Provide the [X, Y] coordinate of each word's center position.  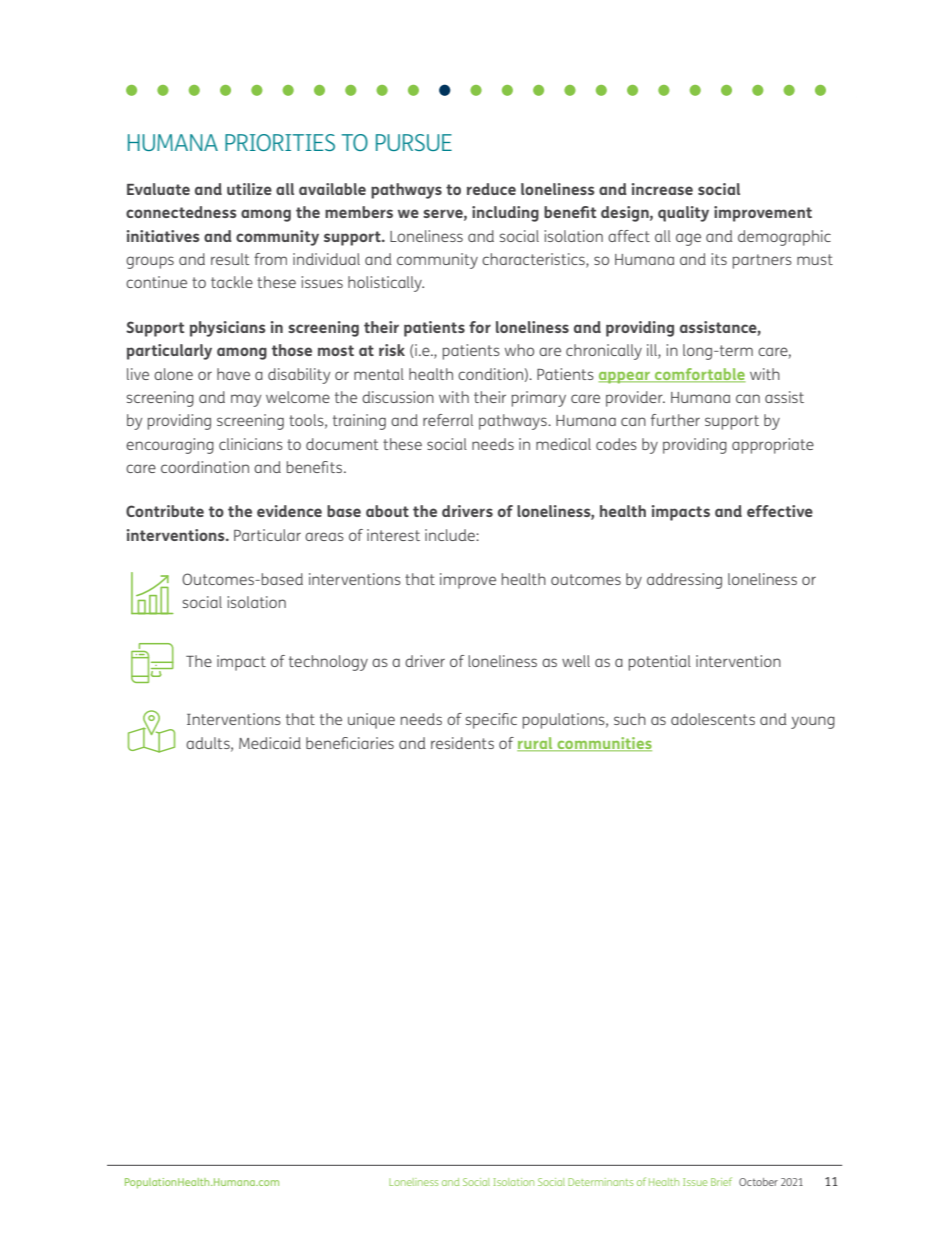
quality [683, 214]
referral [448, 420]
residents [462, 743]
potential [660, 663]
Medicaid [270, 743]
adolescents [713, 719]
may [246, 400]
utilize [249, 189]
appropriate [773, 446]
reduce [491, 189]
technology [328, 663]
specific [491, 721]
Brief [721, 1181]
